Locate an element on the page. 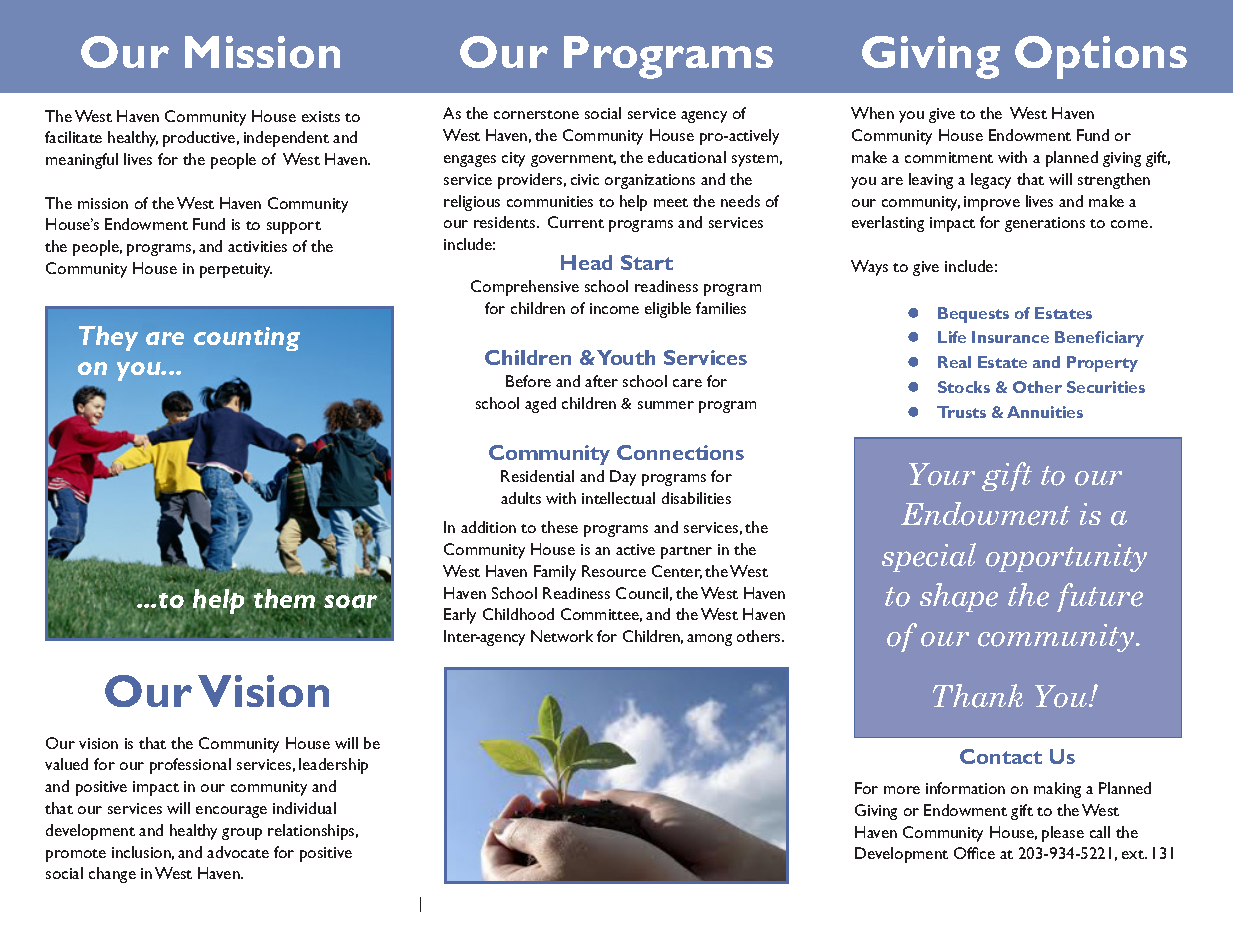 The width and height of the image is (1233, 952). individual is located at coordinates (304, 808).
